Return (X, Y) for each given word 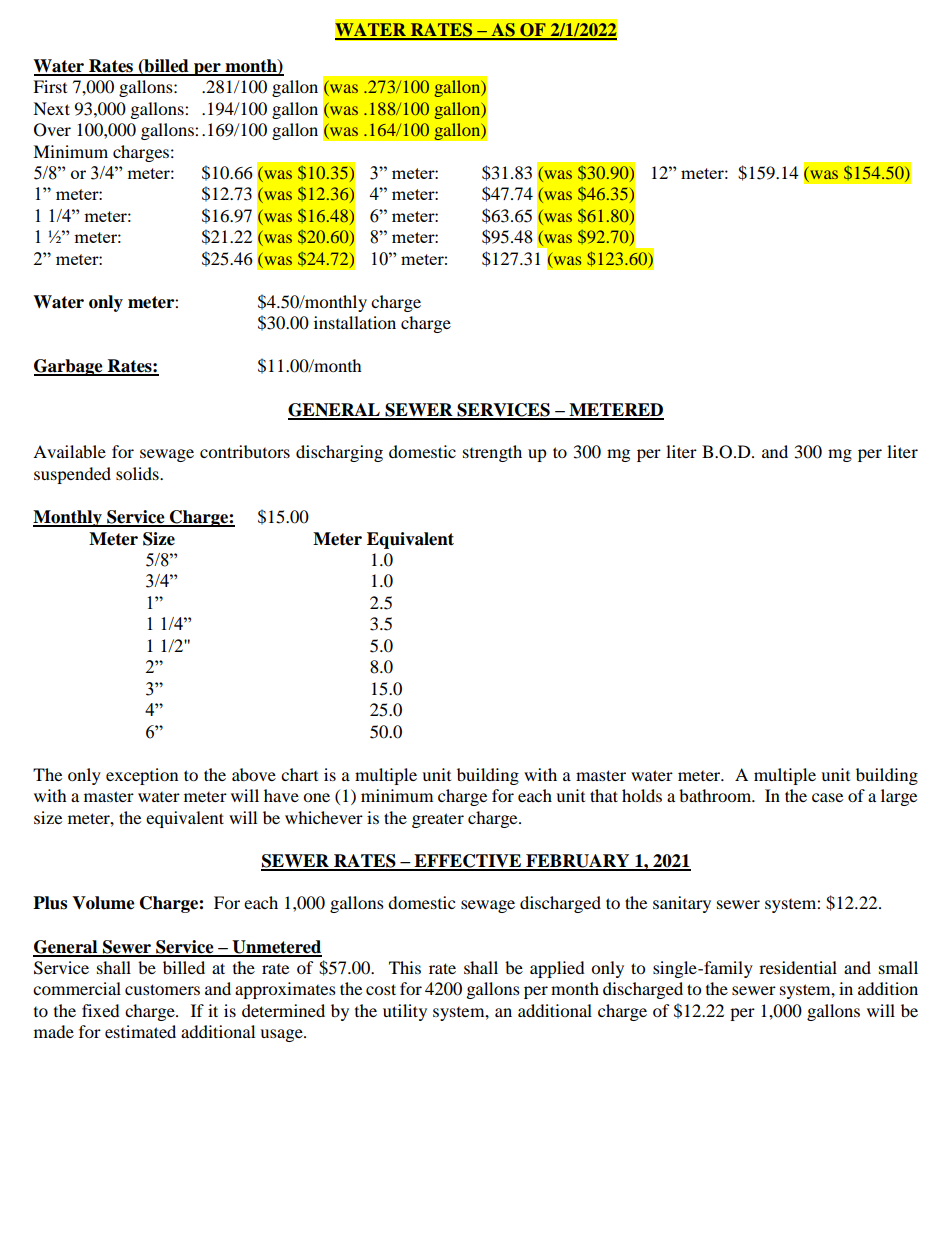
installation (355, 322)
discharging (339, 453)
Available (69, 451)
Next (51, 108)
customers (162, 989)
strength (492, 453)
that (604, 795)
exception (142, 776)
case (827, 797)
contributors (245, 451)
